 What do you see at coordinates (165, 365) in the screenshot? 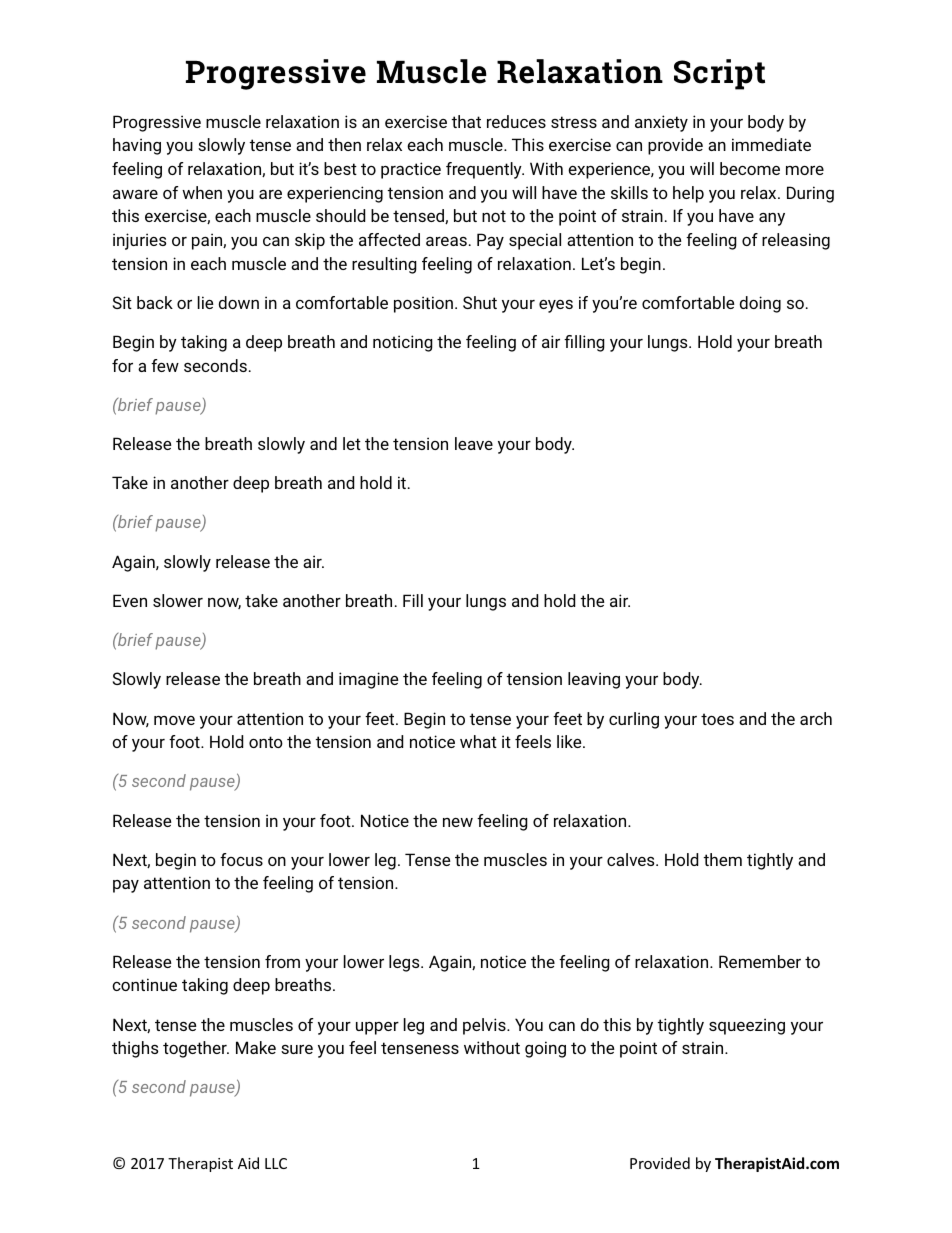
I see `few` at bounding box center [165, 365].
